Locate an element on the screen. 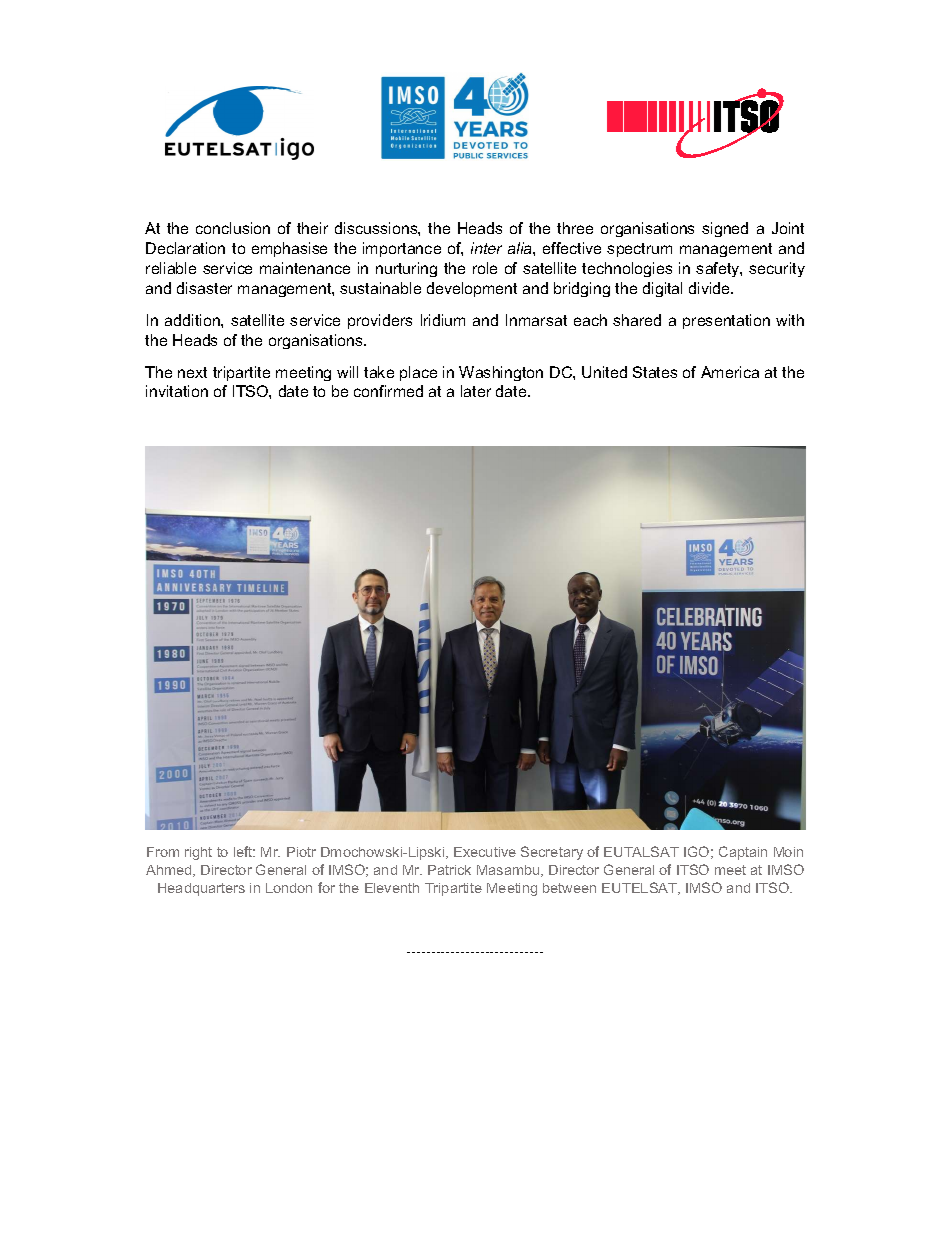 The height and width of the screenshot is (1233, 952). signed is located at coordinates (725, 229).
